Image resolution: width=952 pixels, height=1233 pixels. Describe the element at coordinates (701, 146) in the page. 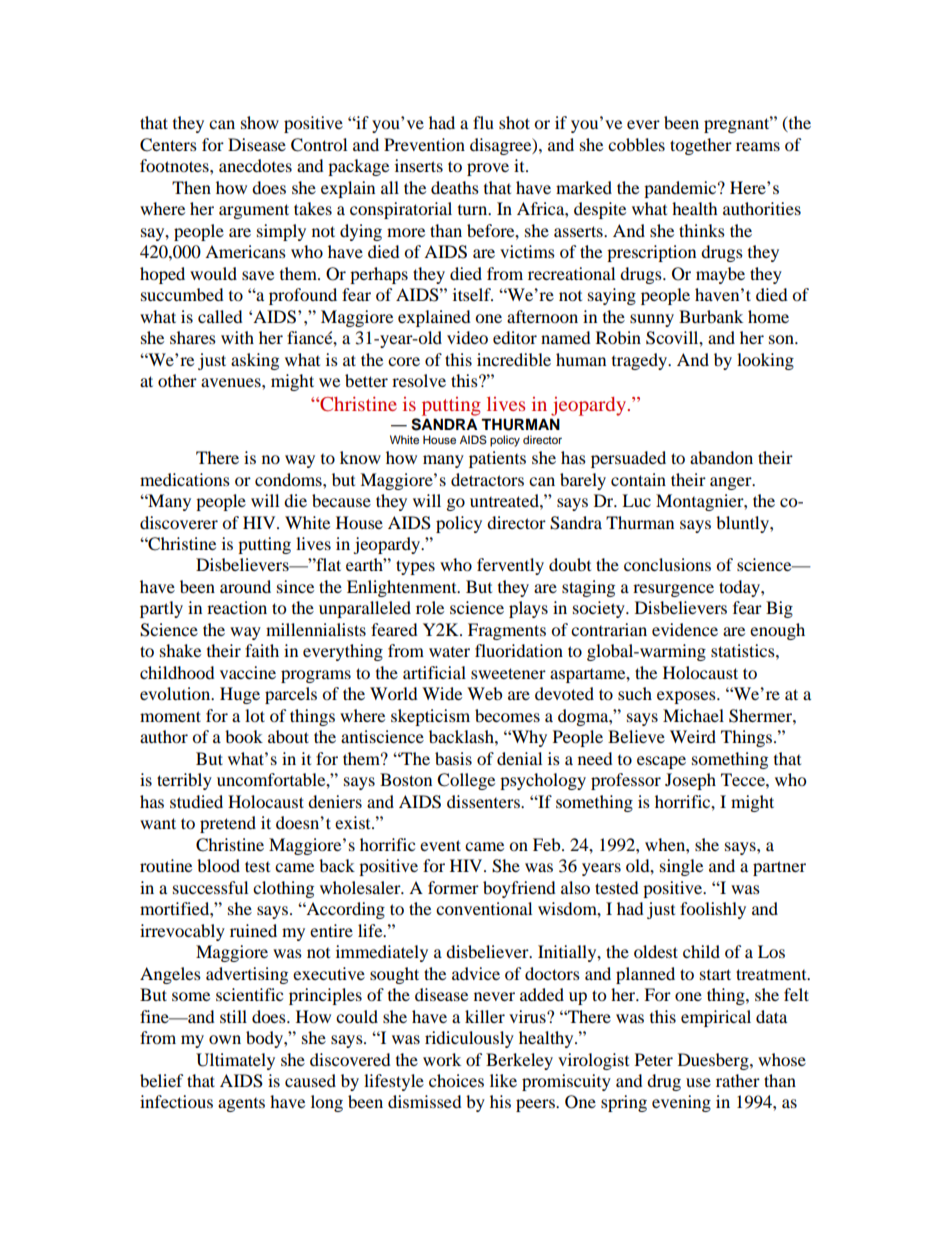

I see `together` at that location.
